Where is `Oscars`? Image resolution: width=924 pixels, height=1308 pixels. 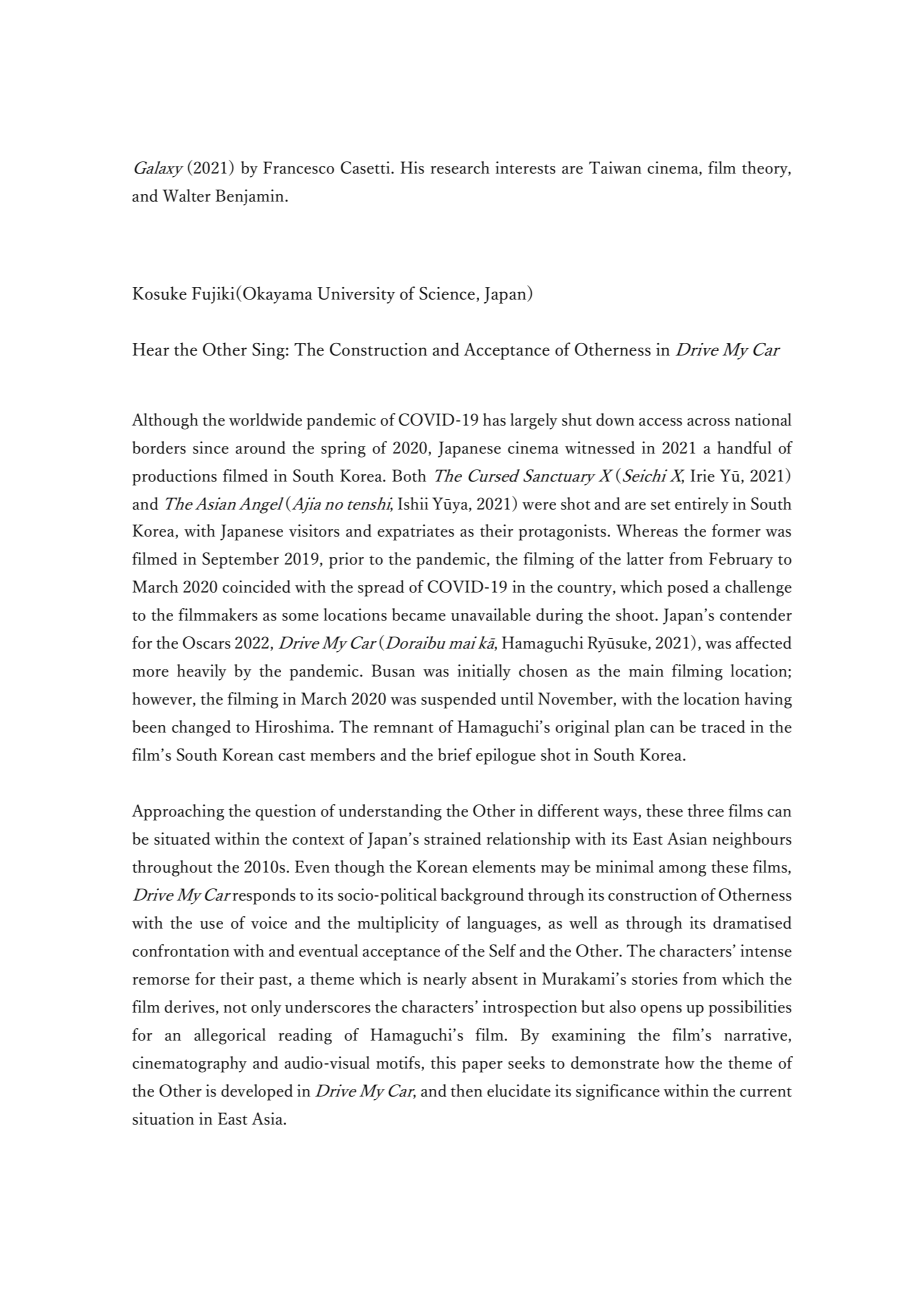 Oscars is located at coordinates (207, 642).
